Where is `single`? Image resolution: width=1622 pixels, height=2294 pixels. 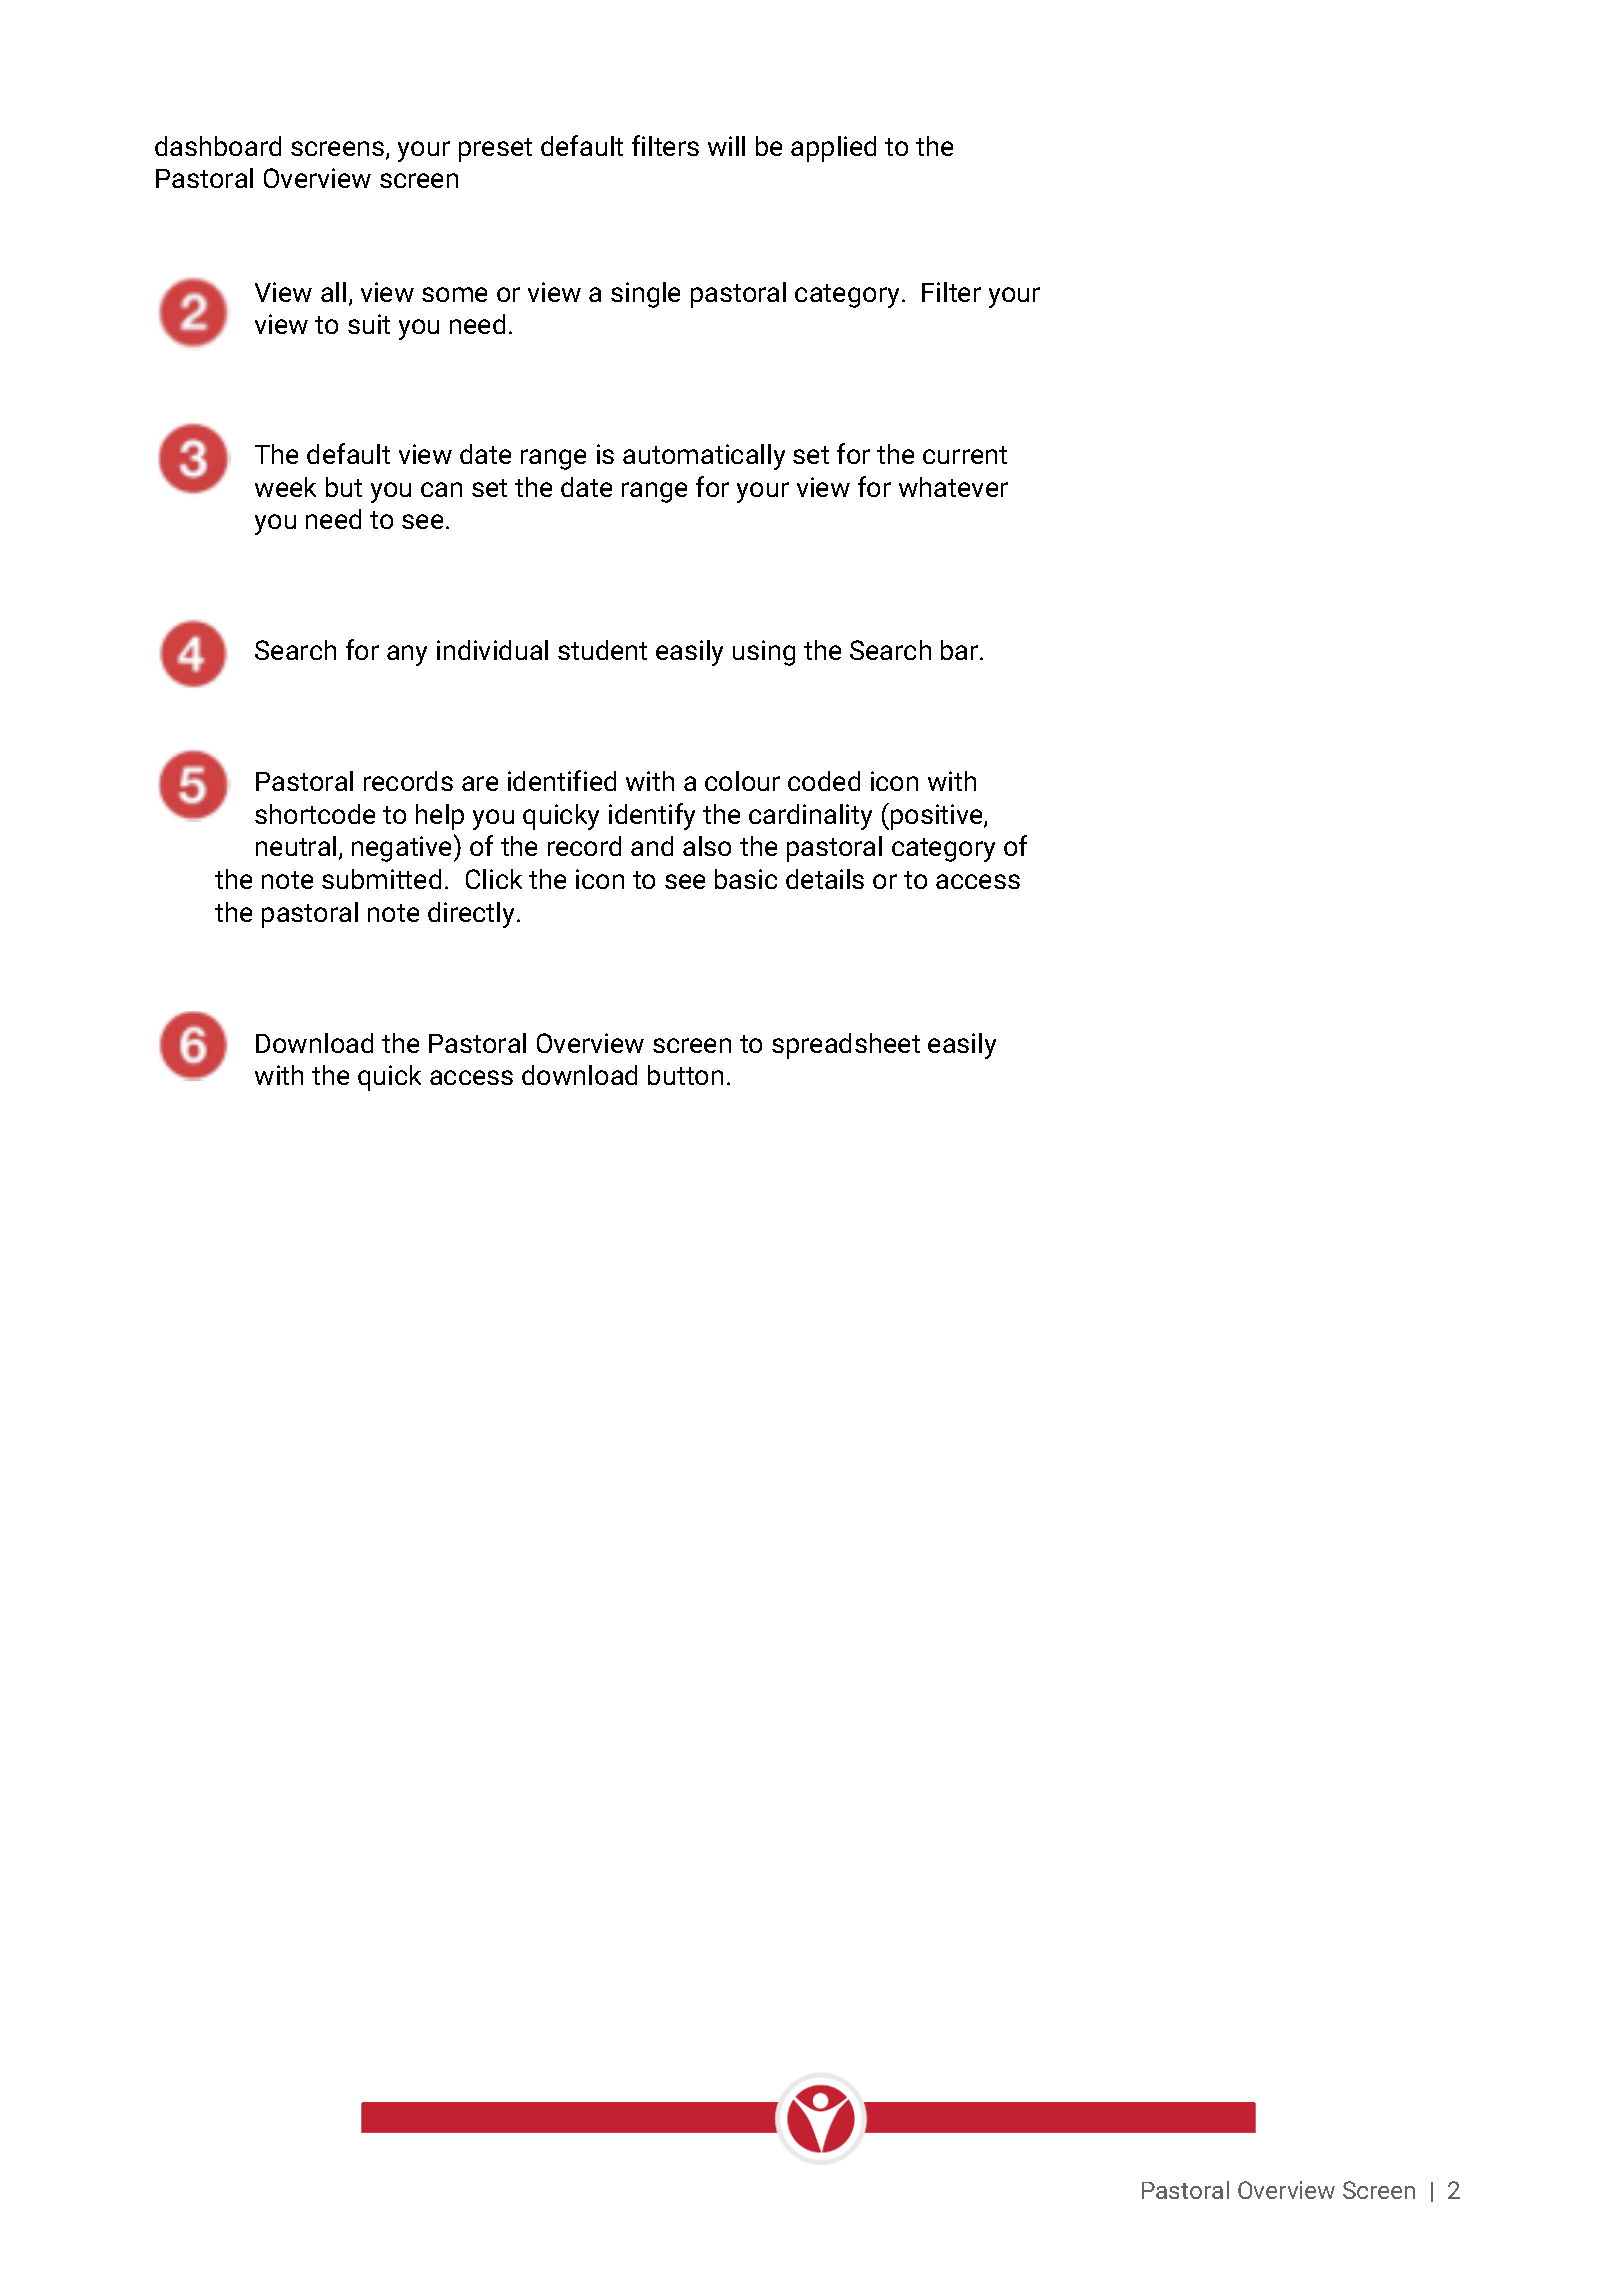
single is located at coordinates (645, 295).
